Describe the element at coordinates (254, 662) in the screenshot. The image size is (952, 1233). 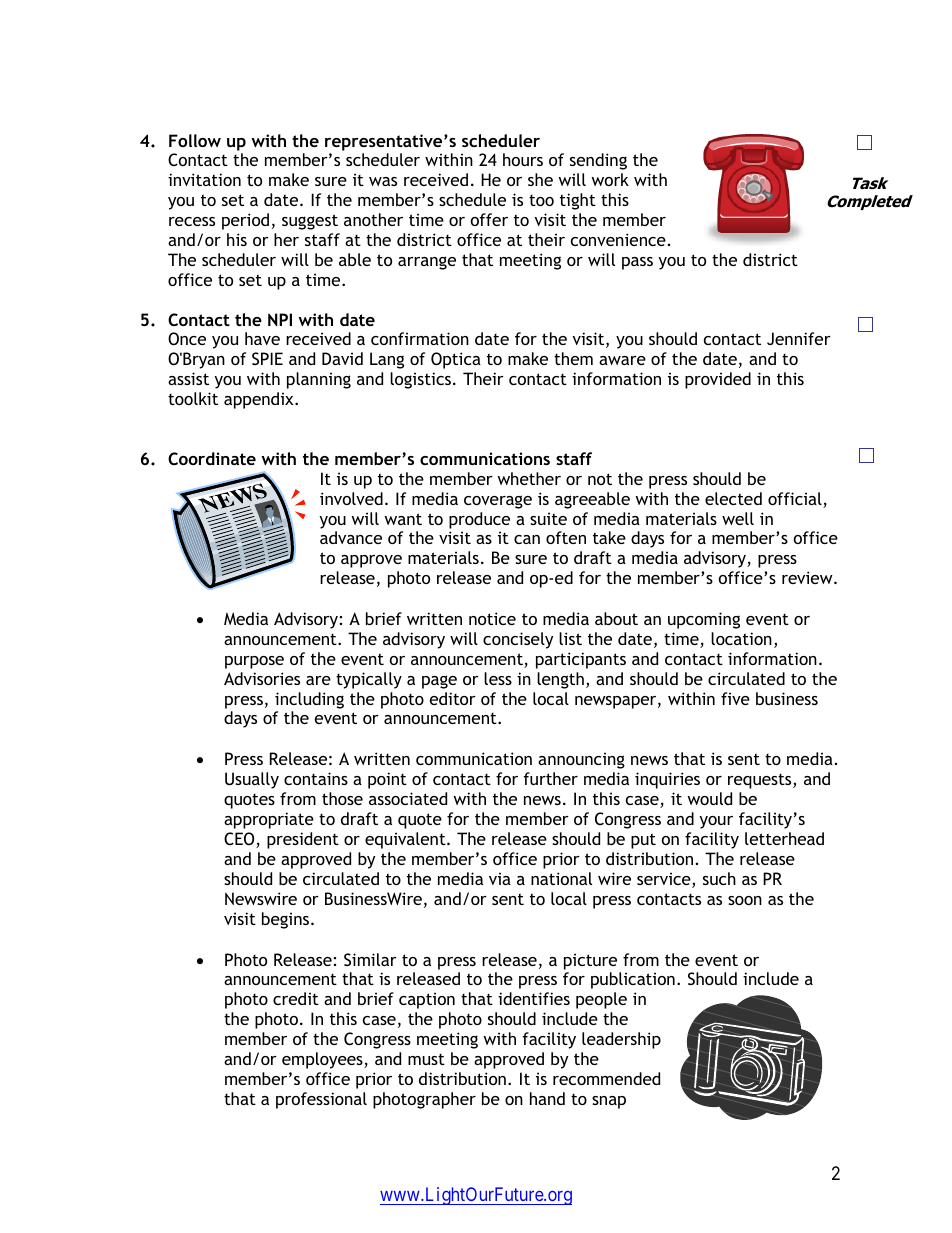
I see `purpose` at that location.
